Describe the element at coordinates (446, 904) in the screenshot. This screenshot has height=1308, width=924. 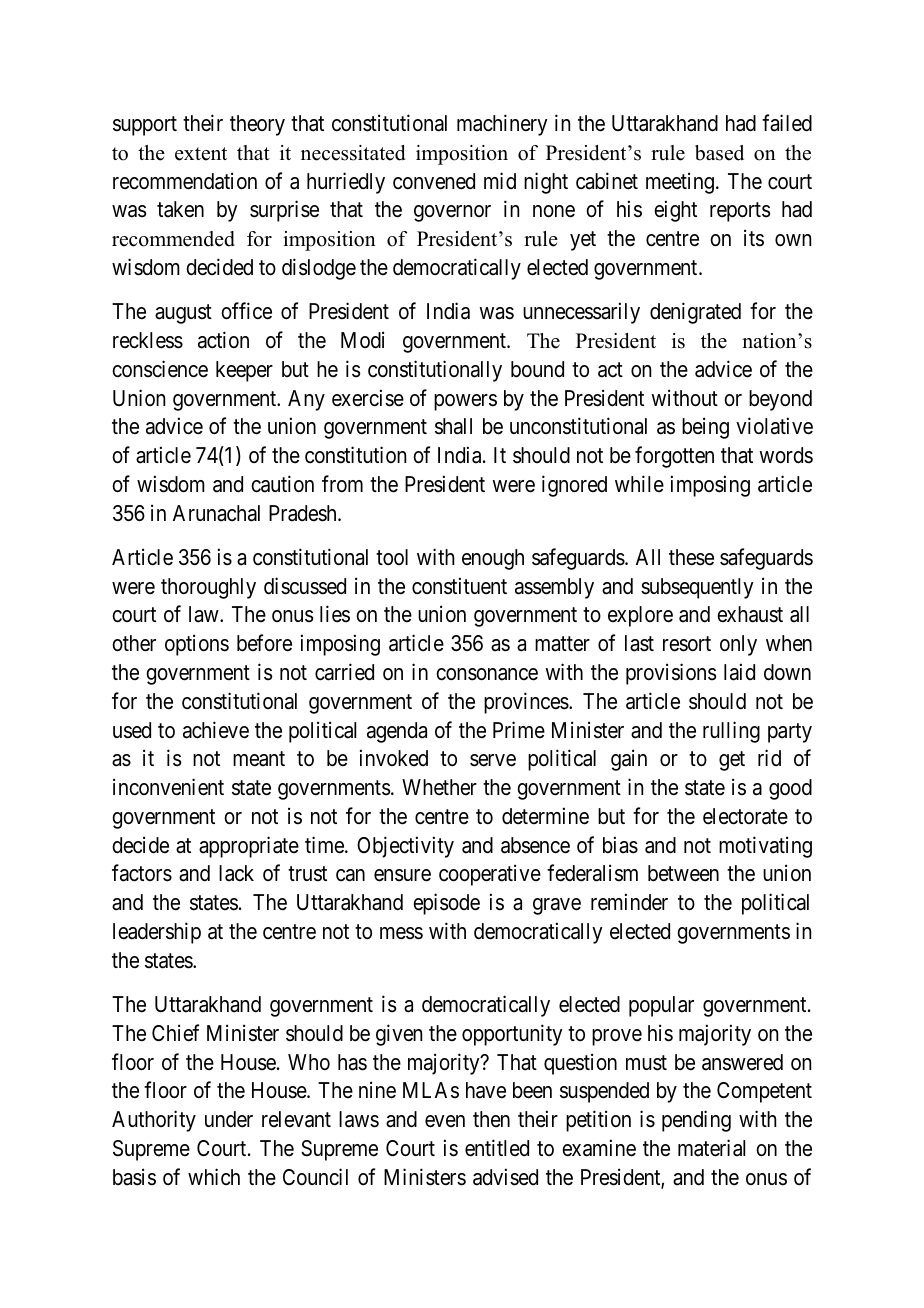
I see `episode` at that location.
